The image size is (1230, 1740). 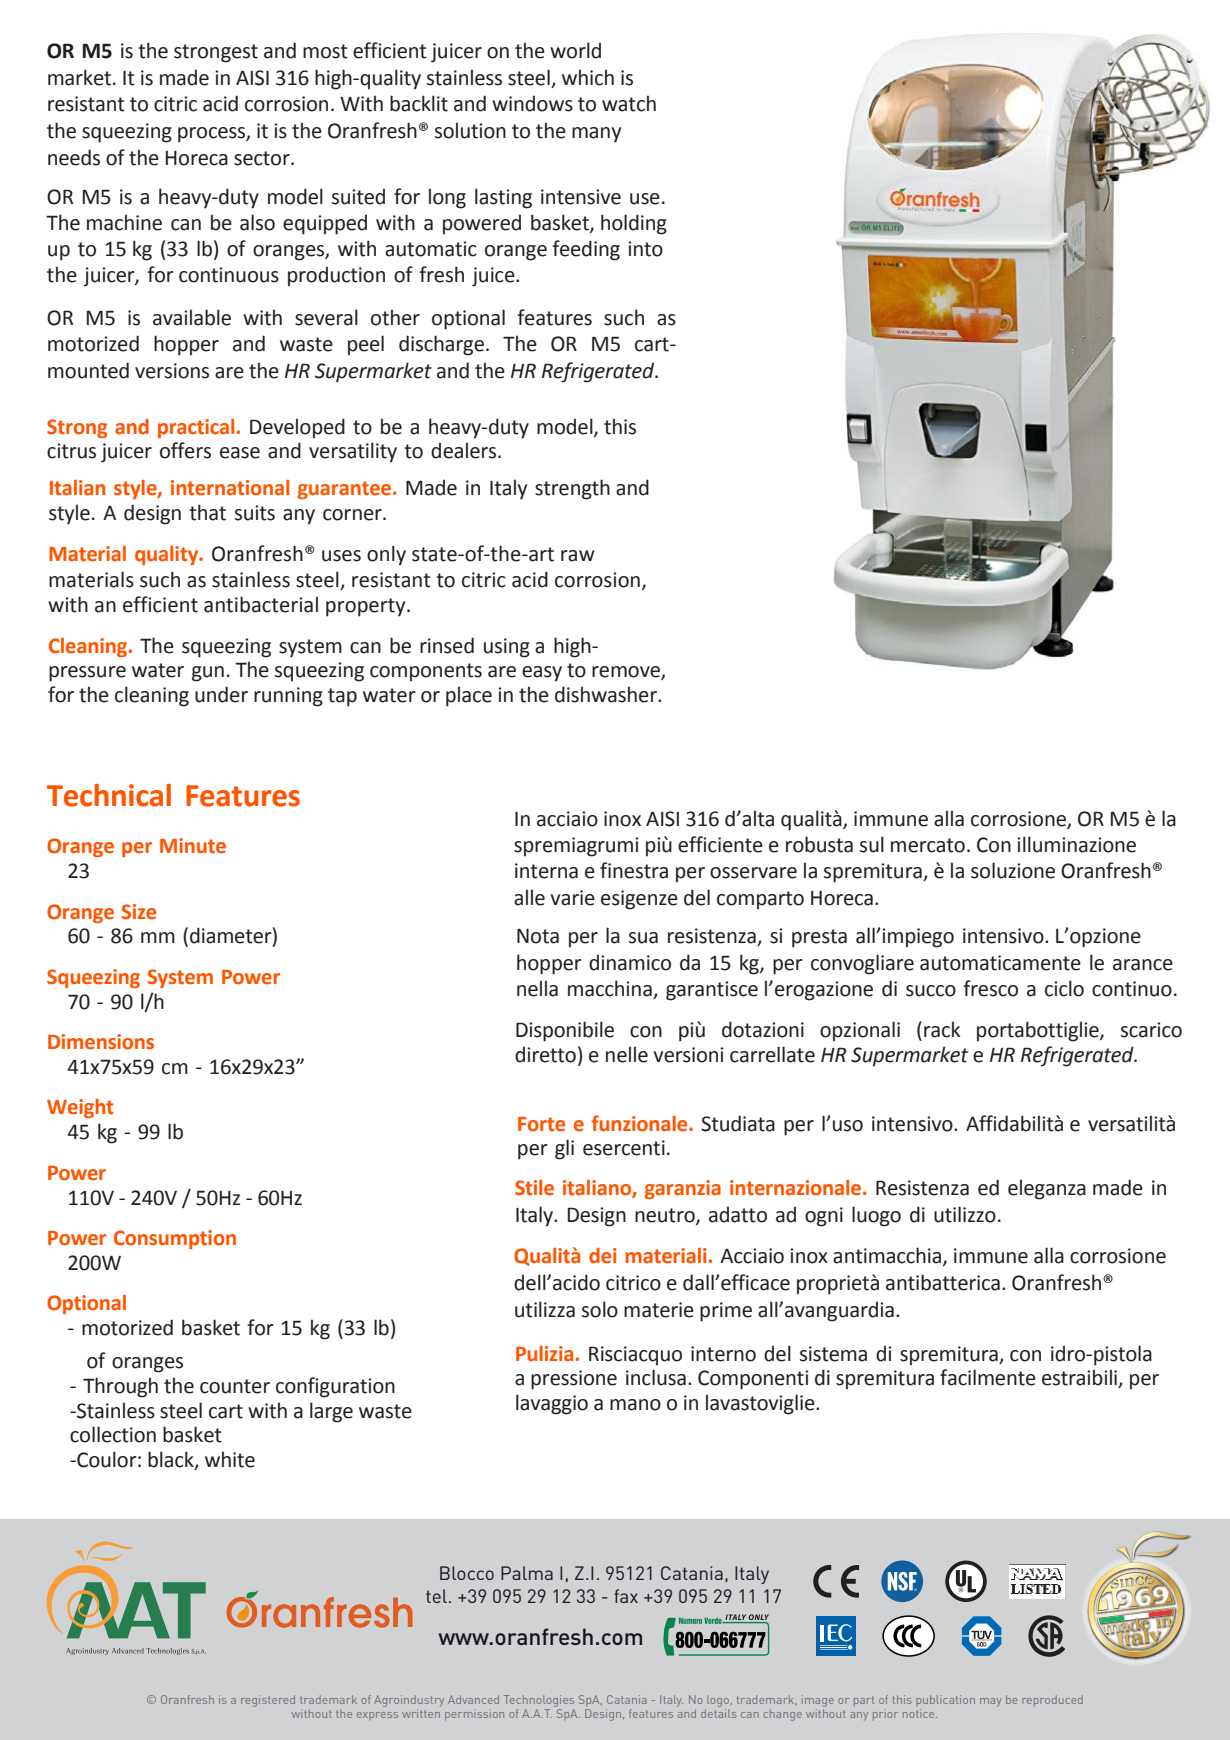 What do you see at coordinates (965, 1214) in the image?
I see `utilizzo` at bounding box center [965, 1214].
